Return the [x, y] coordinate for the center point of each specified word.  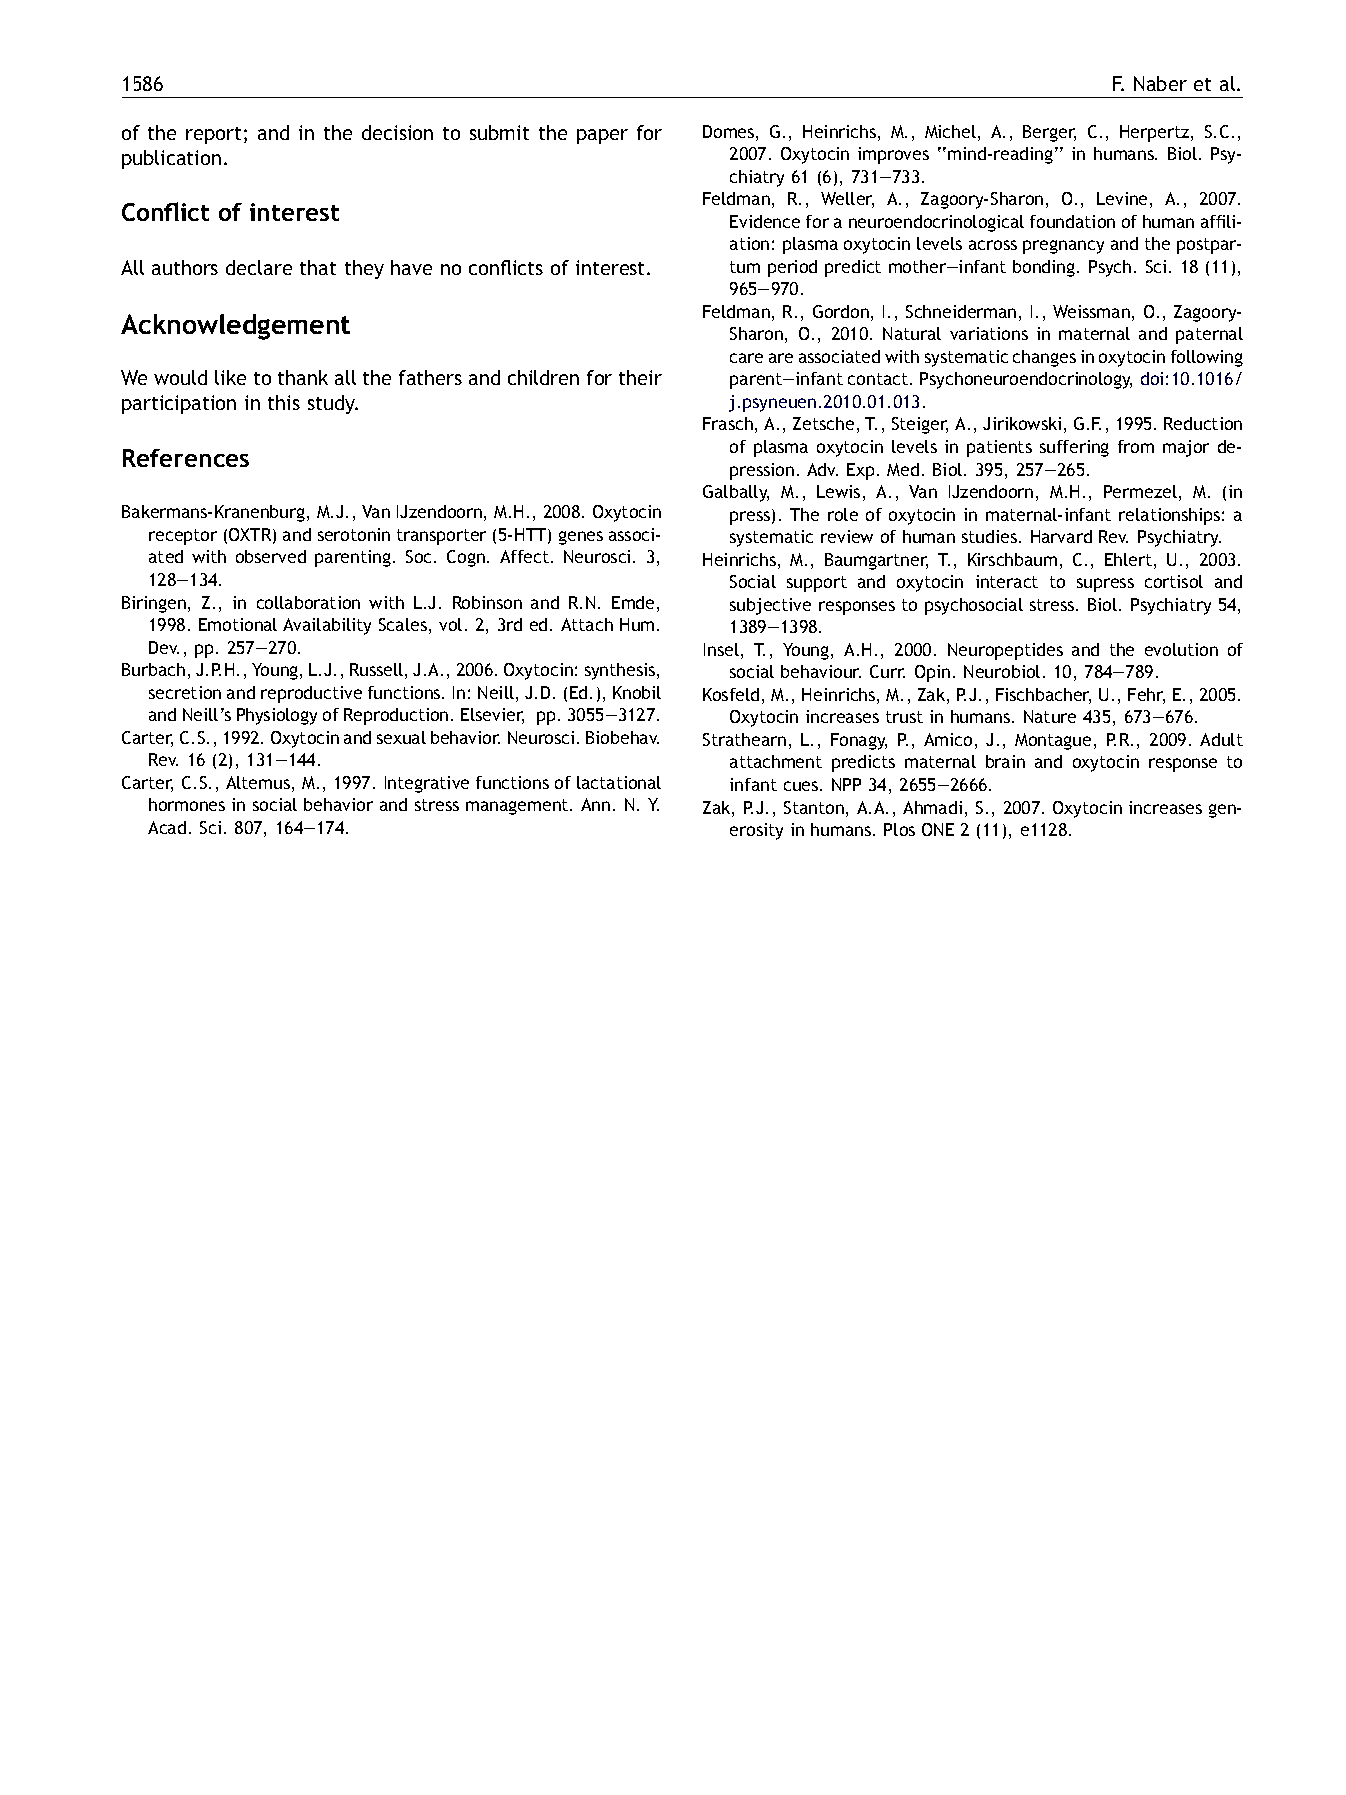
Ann [595, 804]
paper [602, 136]
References [186, 458]
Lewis [838, 491]
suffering [1074, 448]
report [213, 135]
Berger [1049, 133]
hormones [187, 804]
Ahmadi [932, 807]
